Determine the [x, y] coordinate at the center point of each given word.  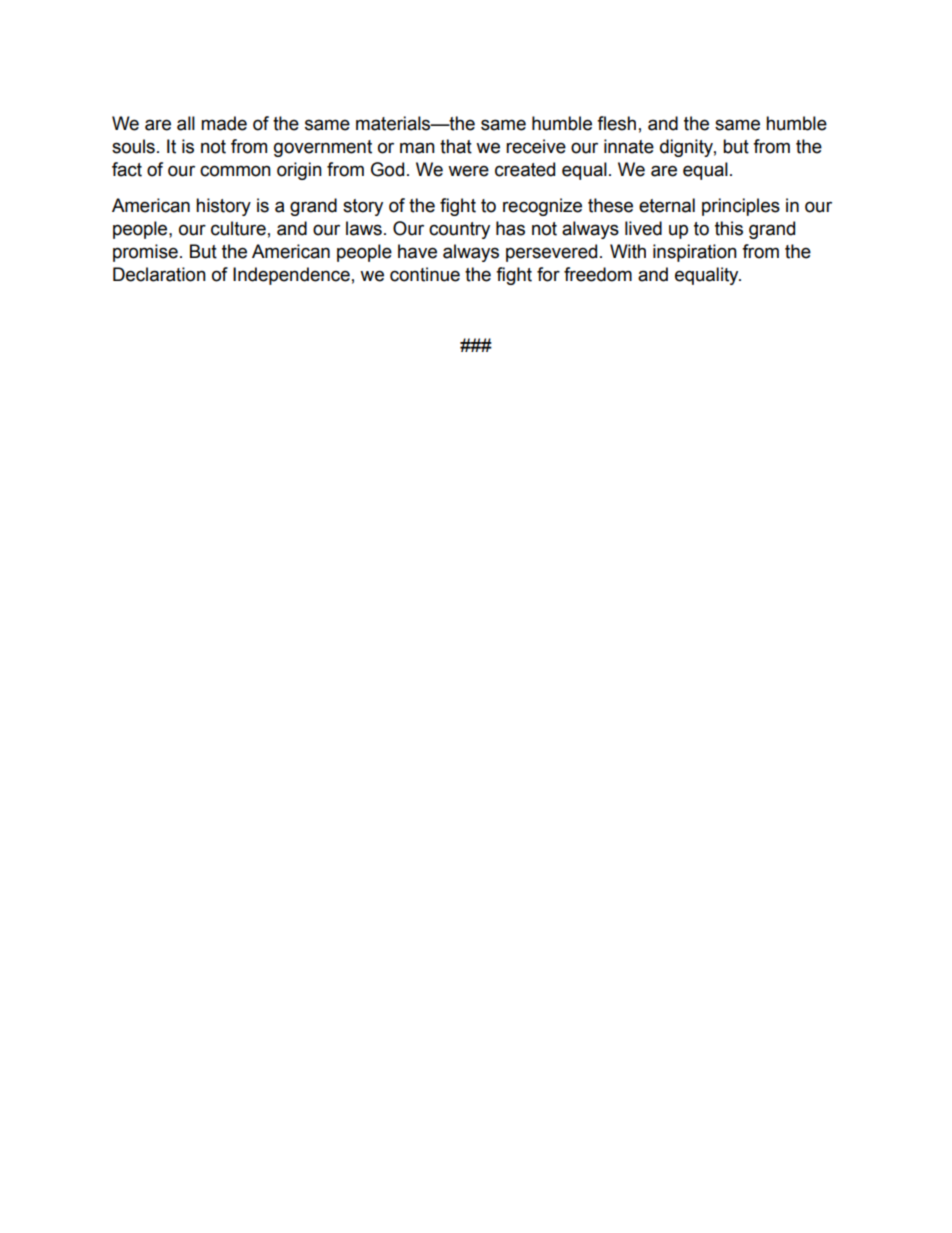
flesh [616, 123]
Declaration [159, 274]
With [628, 251]
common [235, 171]
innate [629, 146]
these [610, 205]
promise [145, 253]
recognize [542, 207]
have [417, 251]
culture [238, 228]
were [468, 171]
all [186, 123]
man [417, 148]
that [456, 146]
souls [133, 146]
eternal [667, 205]
